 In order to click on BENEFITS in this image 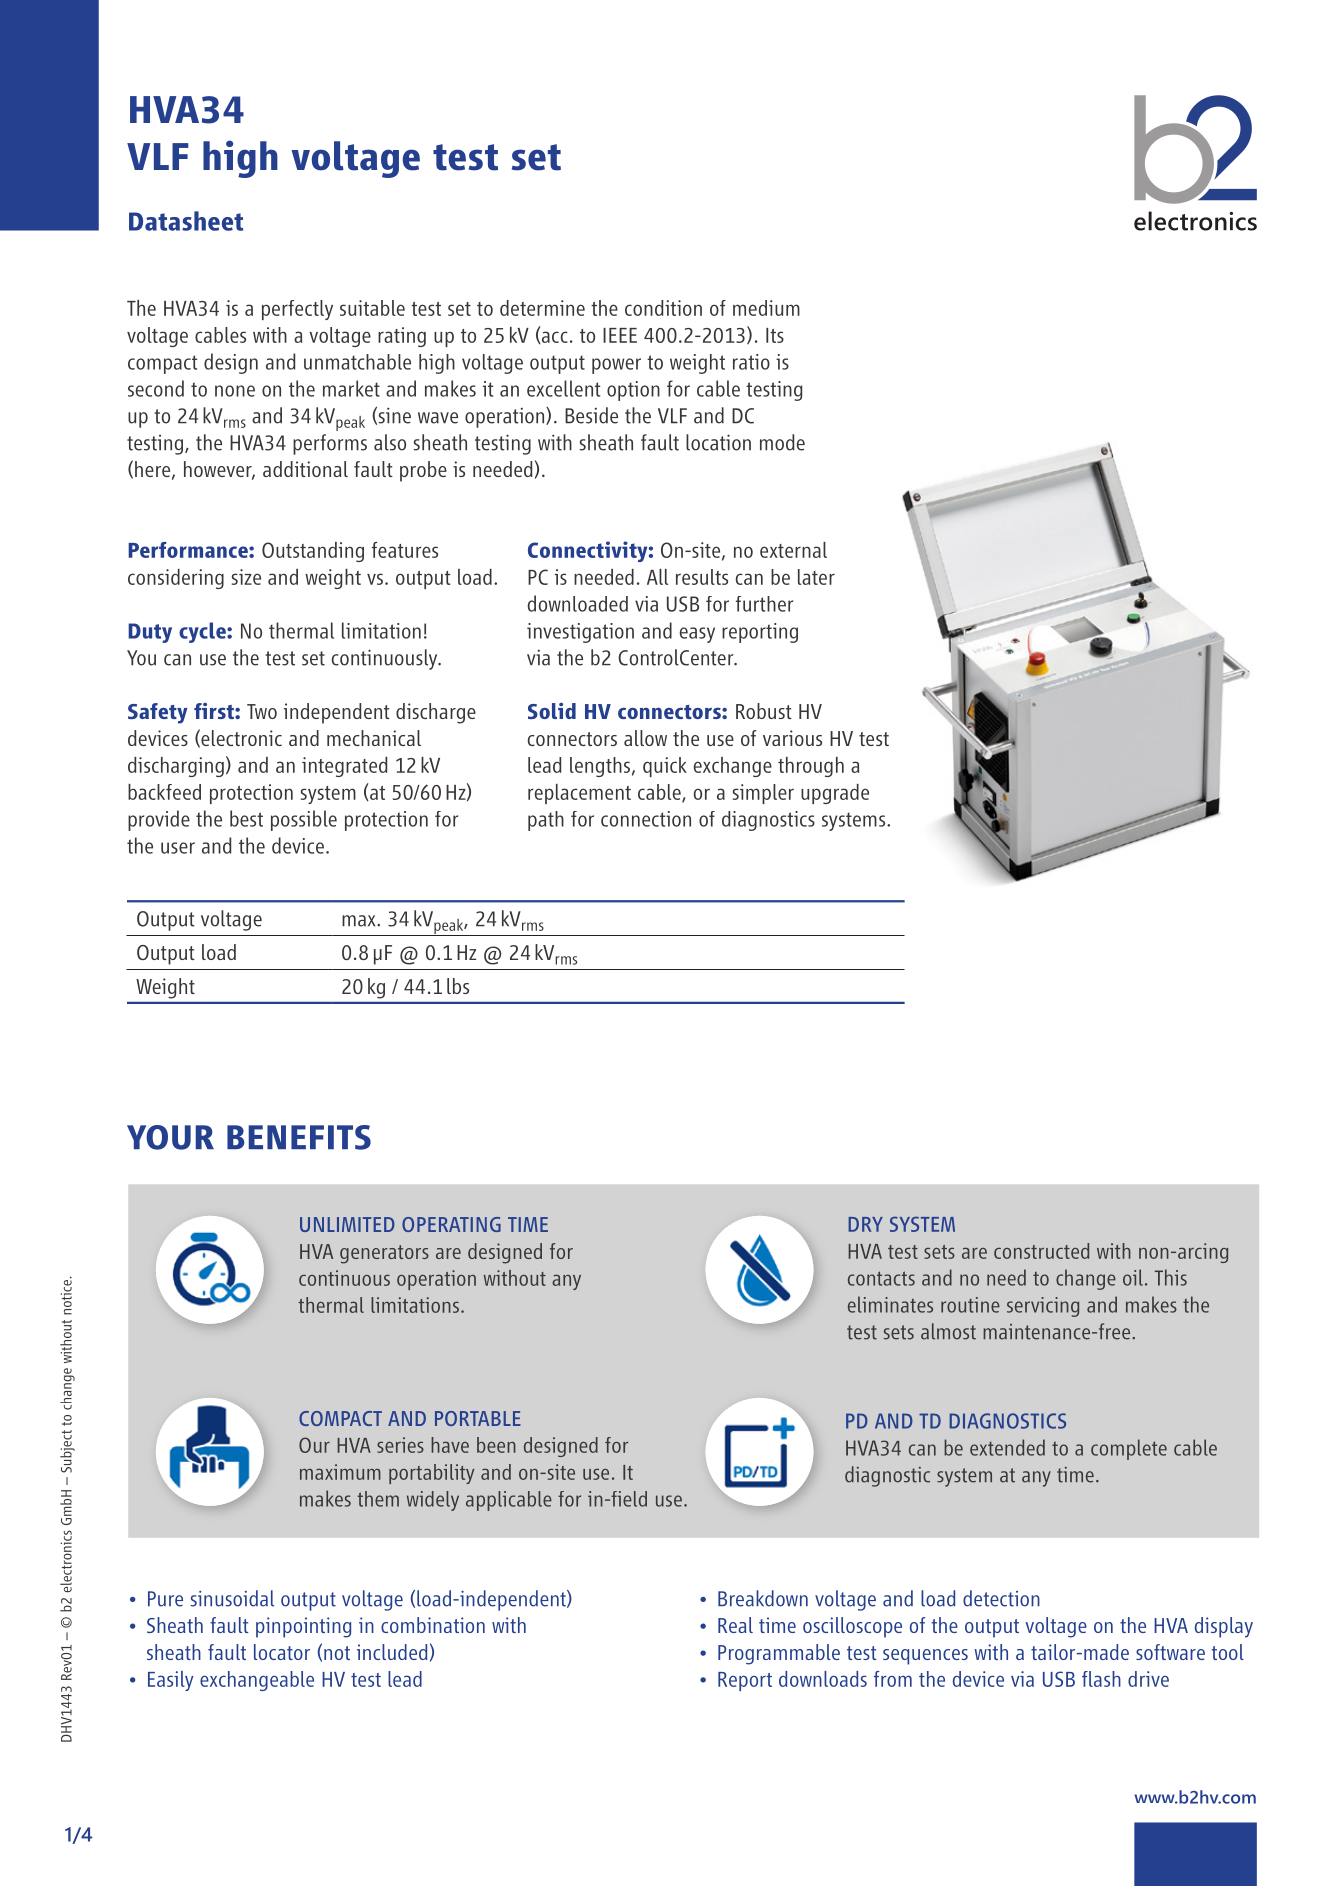, I will do `click(299, 1137)`.
